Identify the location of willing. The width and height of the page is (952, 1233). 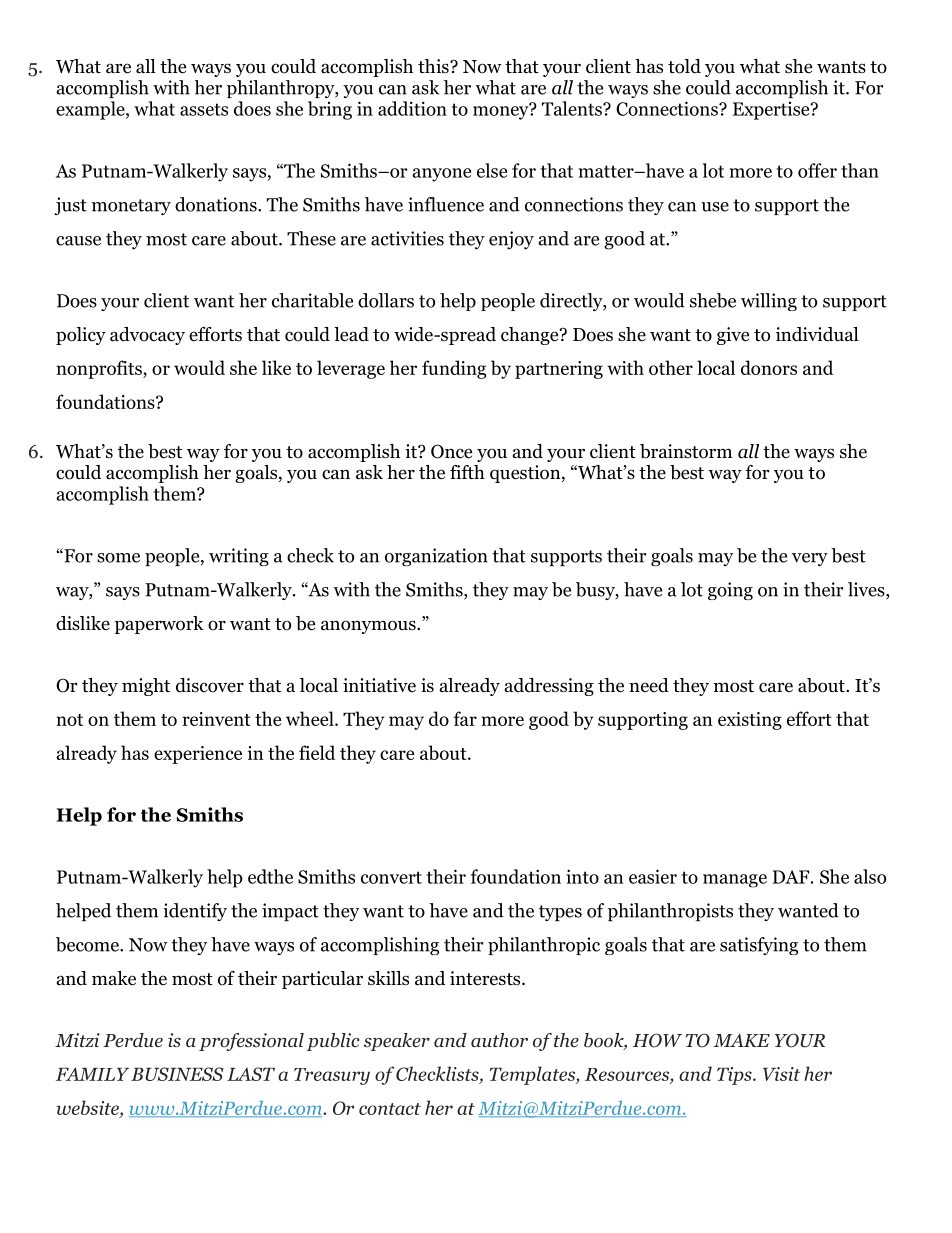
(769, 302).
